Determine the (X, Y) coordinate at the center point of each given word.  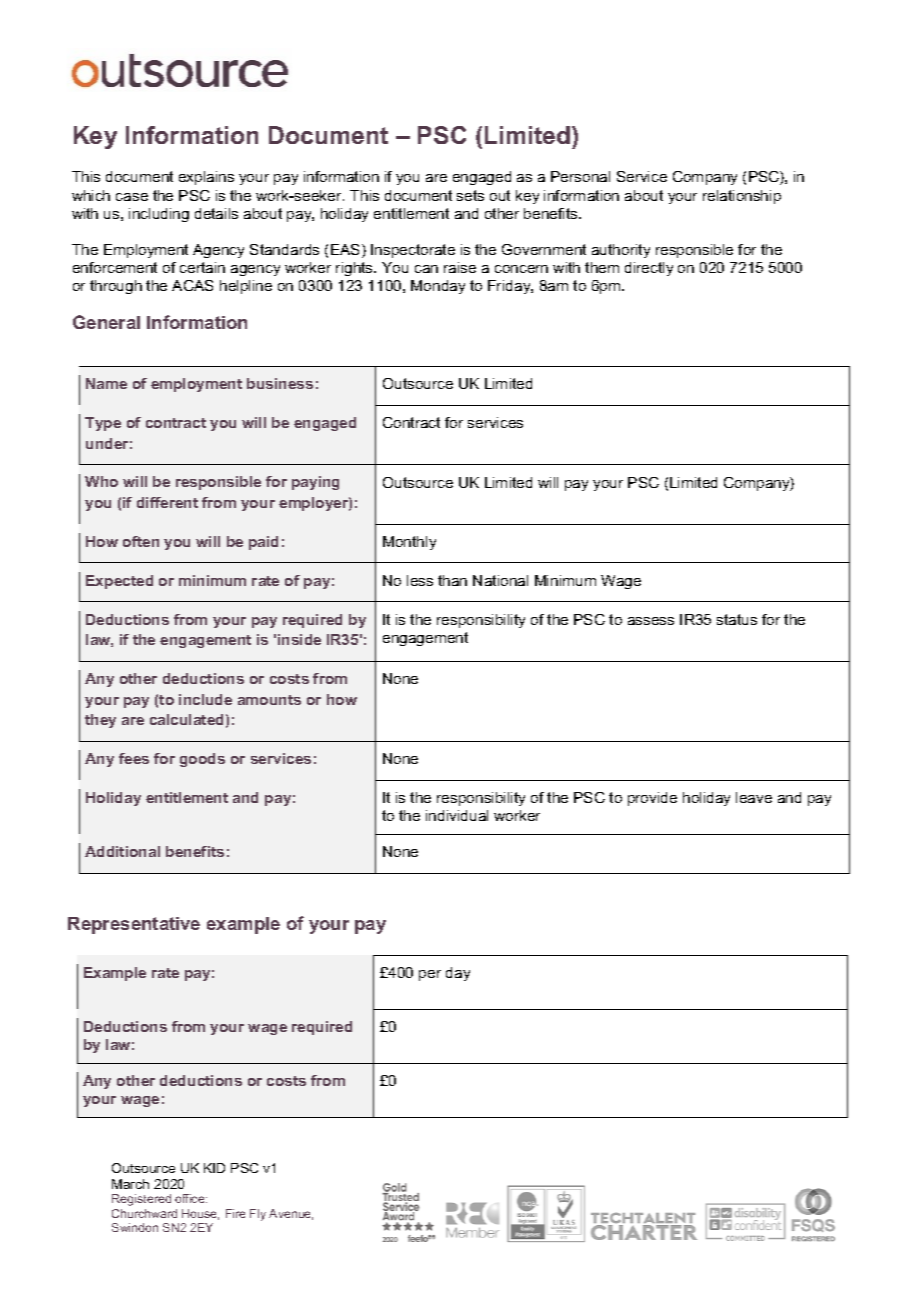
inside (299, 639)
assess (651, 621)
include (205, 699)
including (159, 215)
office (191, 1198)
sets (470, 195)
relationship (742, 197)
